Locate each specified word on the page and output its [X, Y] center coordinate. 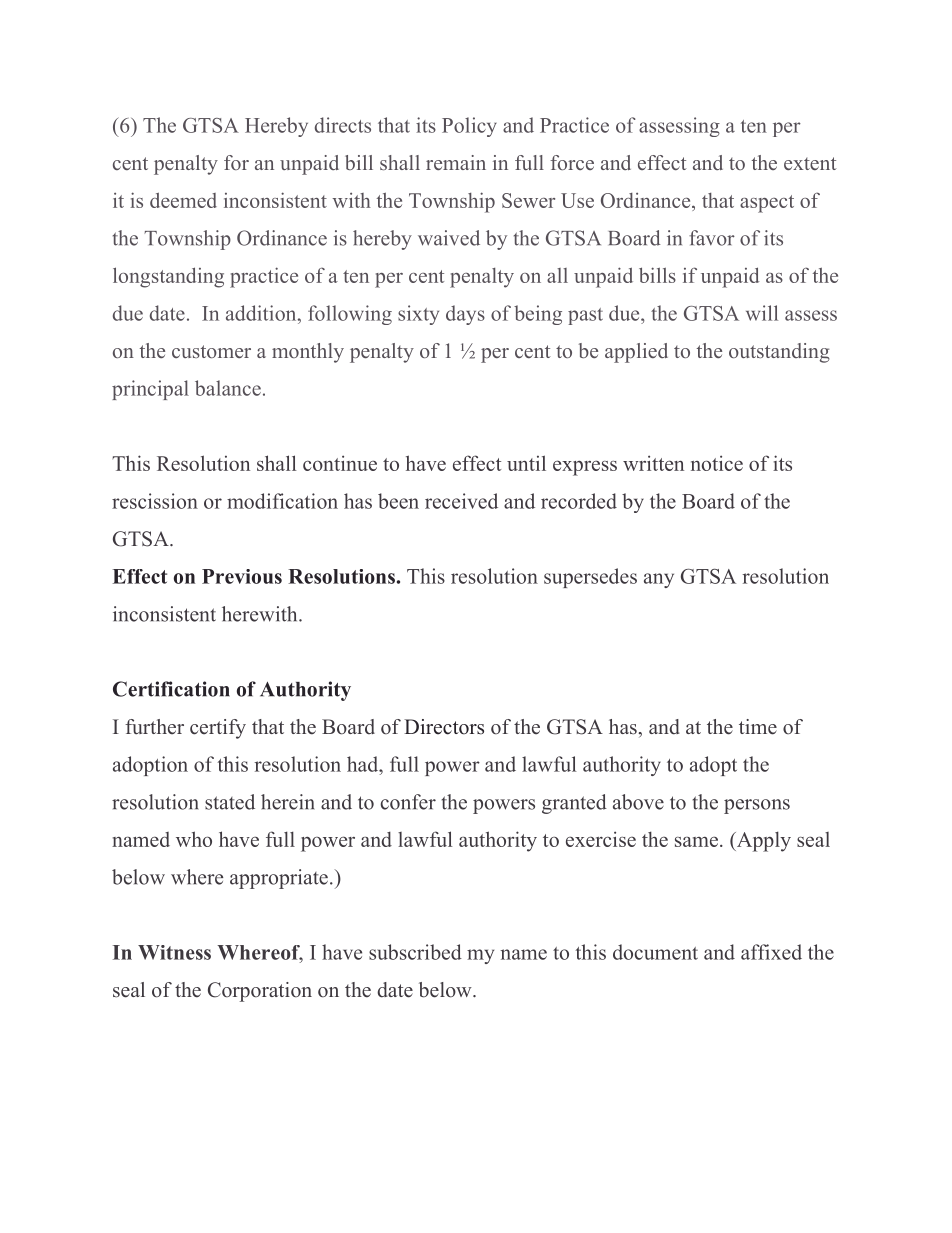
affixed [771, 952]
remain [456, 162]
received [461, 501]
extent [810, 163]
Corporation [260, 992]
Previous [242, 576]
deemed [183, 200]
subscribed [415, 952]
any [659, 580]
